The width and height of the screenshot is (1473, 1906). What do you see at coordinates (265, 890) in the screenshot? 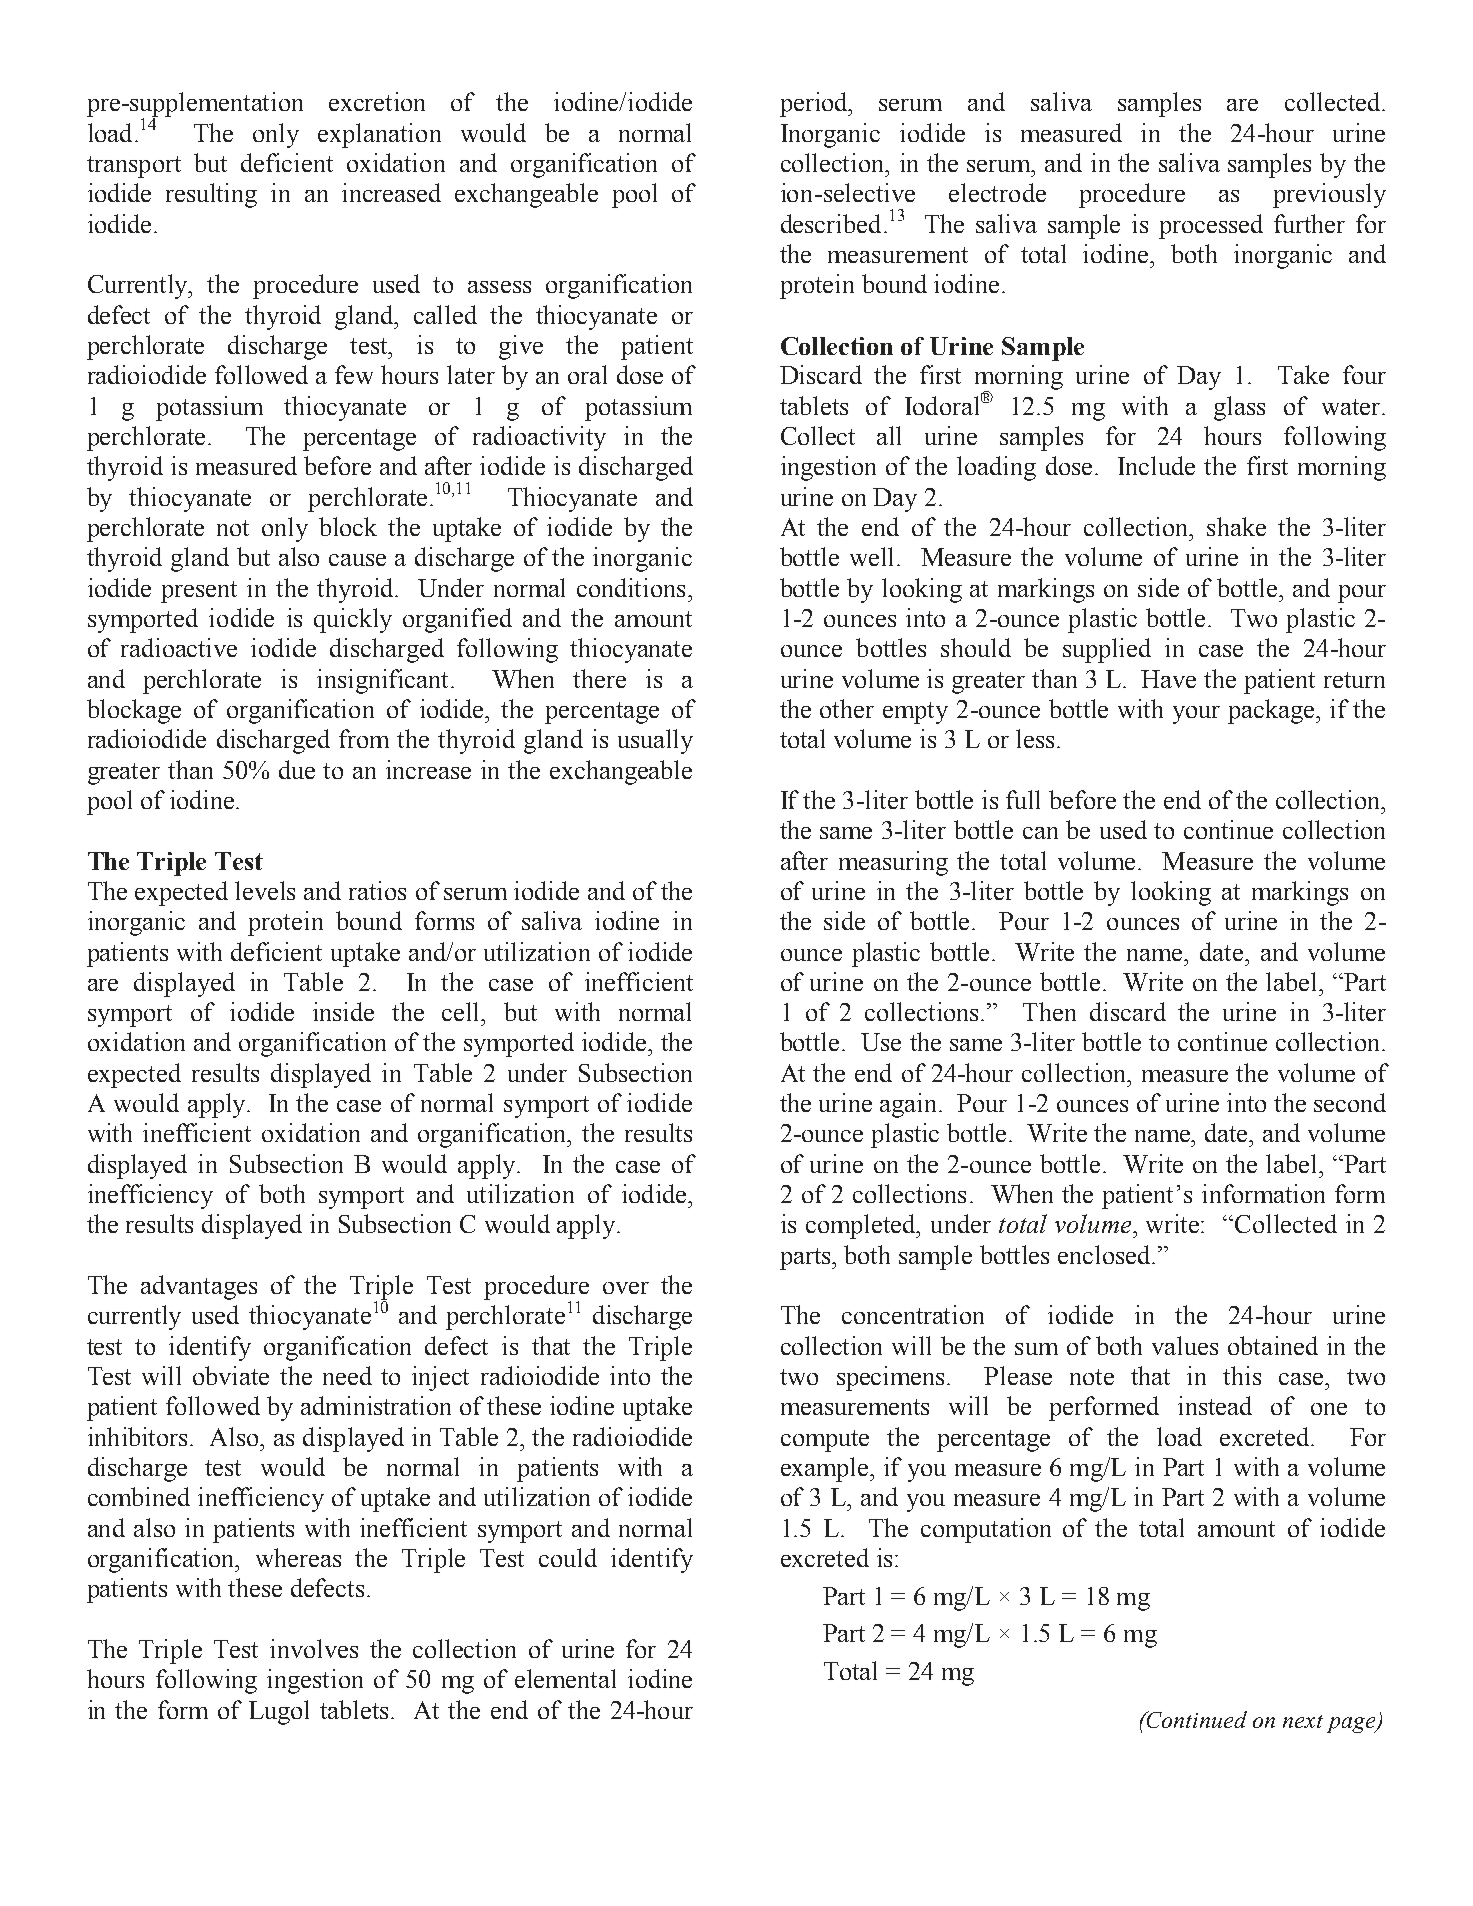
I see `levels` at bounding box center [265, 890].
